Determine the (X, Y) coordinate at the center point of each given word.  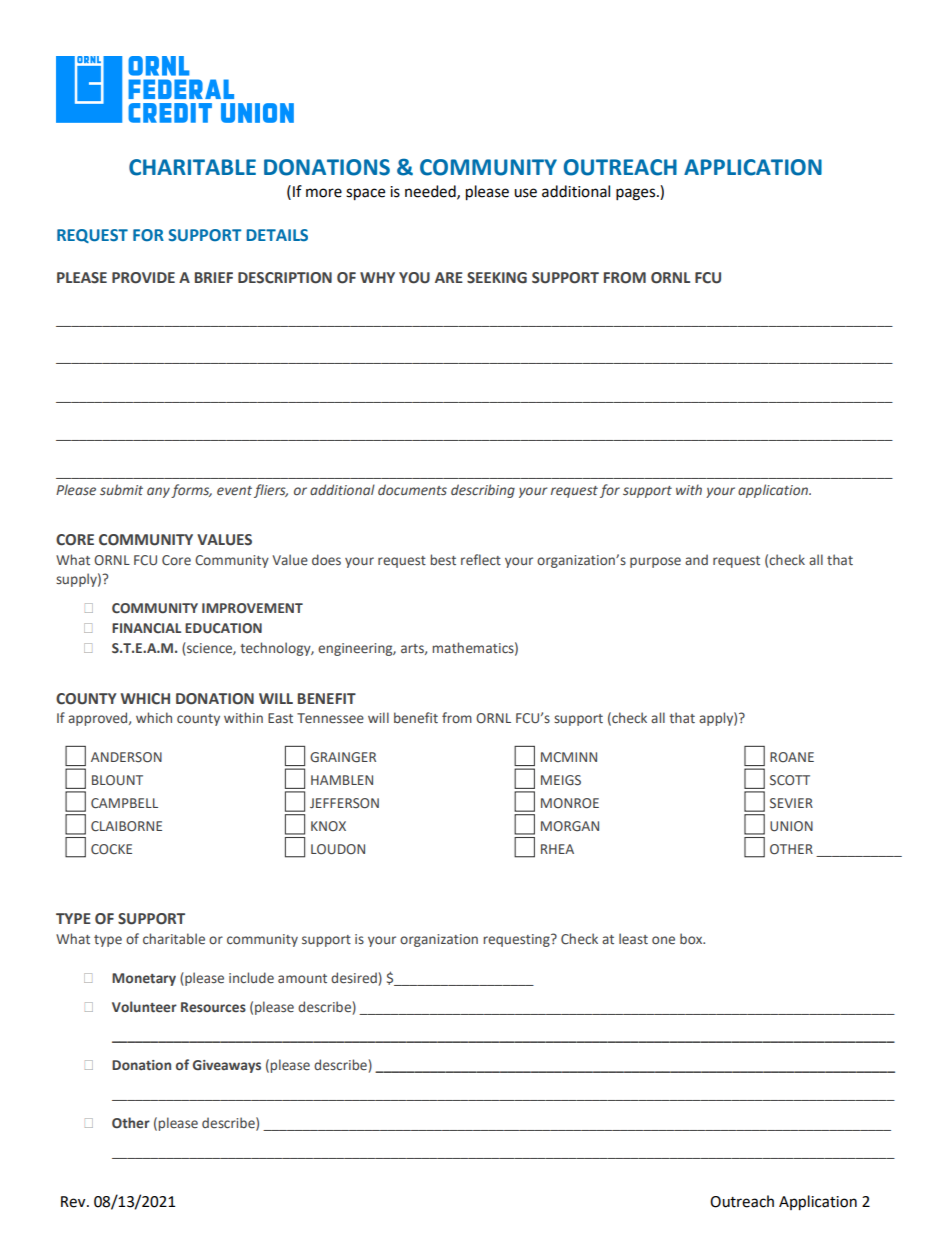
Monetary (144, 979)
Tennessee (330, 718)
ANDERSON (126, 757)
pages (637, 194)
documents (412, 489)
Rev (74, 1202)
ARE (449, 277)
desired (354, 978)
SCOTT (790, 780)
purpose (655, 562)
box (692, 938)
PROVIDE (143, 278)
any (158, 492)
